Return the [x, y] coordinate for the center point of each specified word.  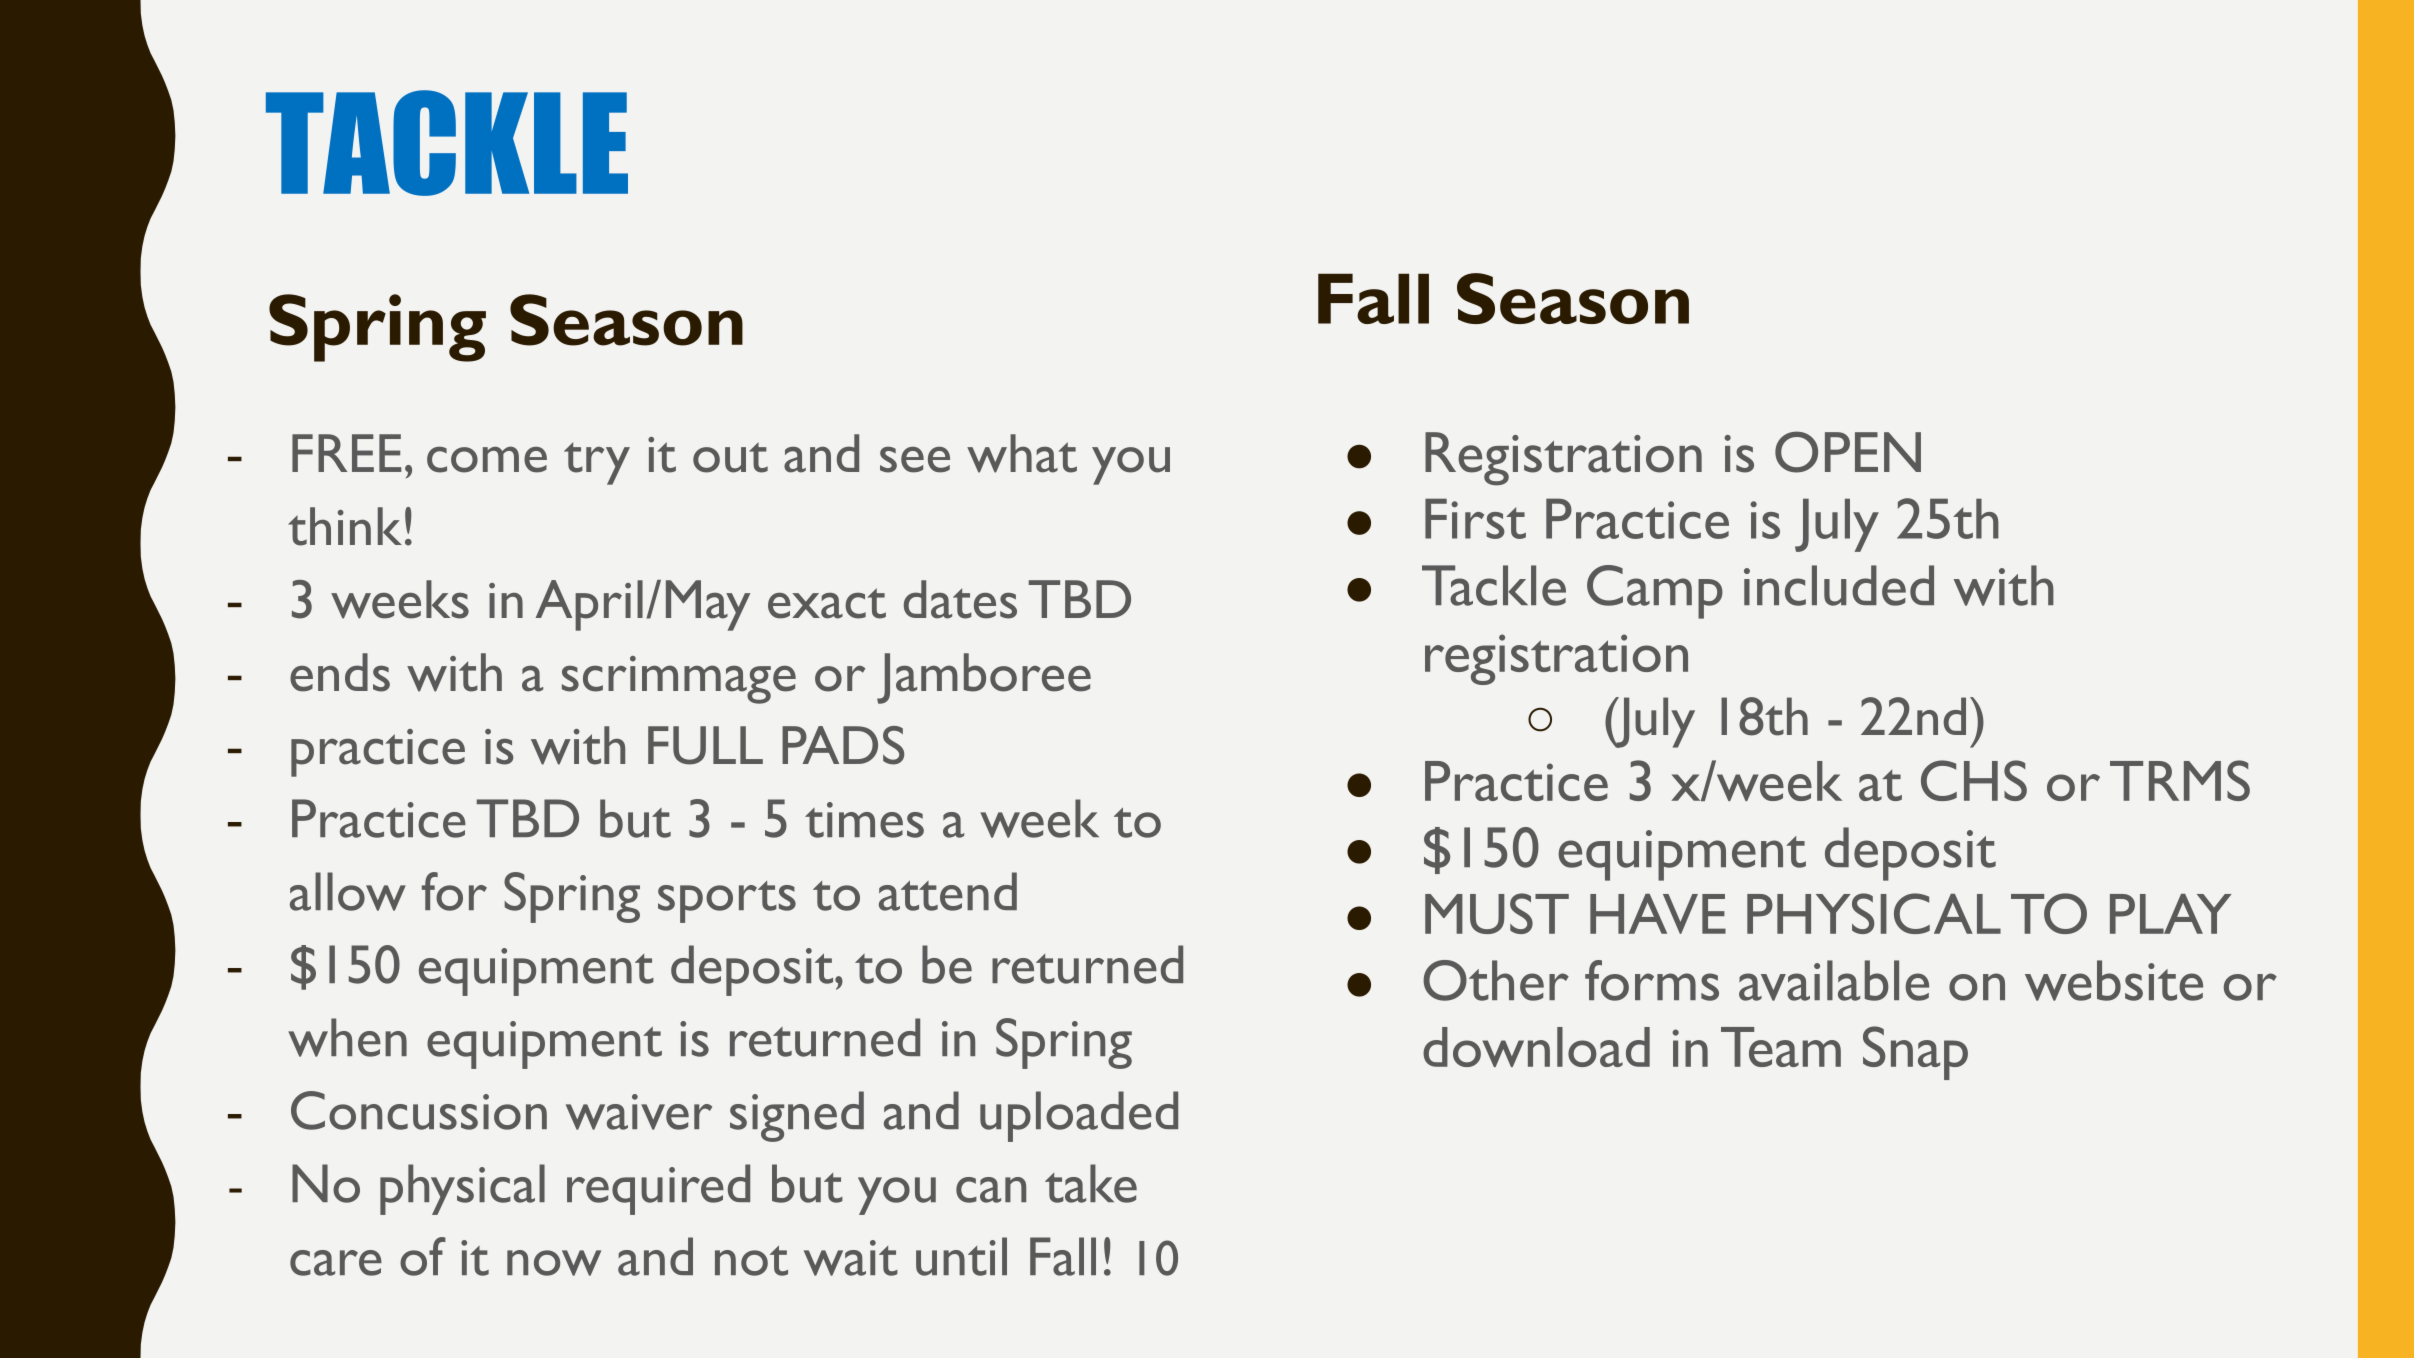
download [1536, 1047]
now [554, 1263]
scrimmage [679, 680]
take [1091, 1183]
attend [948, 891]
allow [348, 891]
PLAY [2170, 914]
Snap [1915, 1053]
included [1839, 585]
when [347, 1037]
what [1022, 453]
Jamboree [984, 678]
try [597, 464]
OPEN [1848, 452]
